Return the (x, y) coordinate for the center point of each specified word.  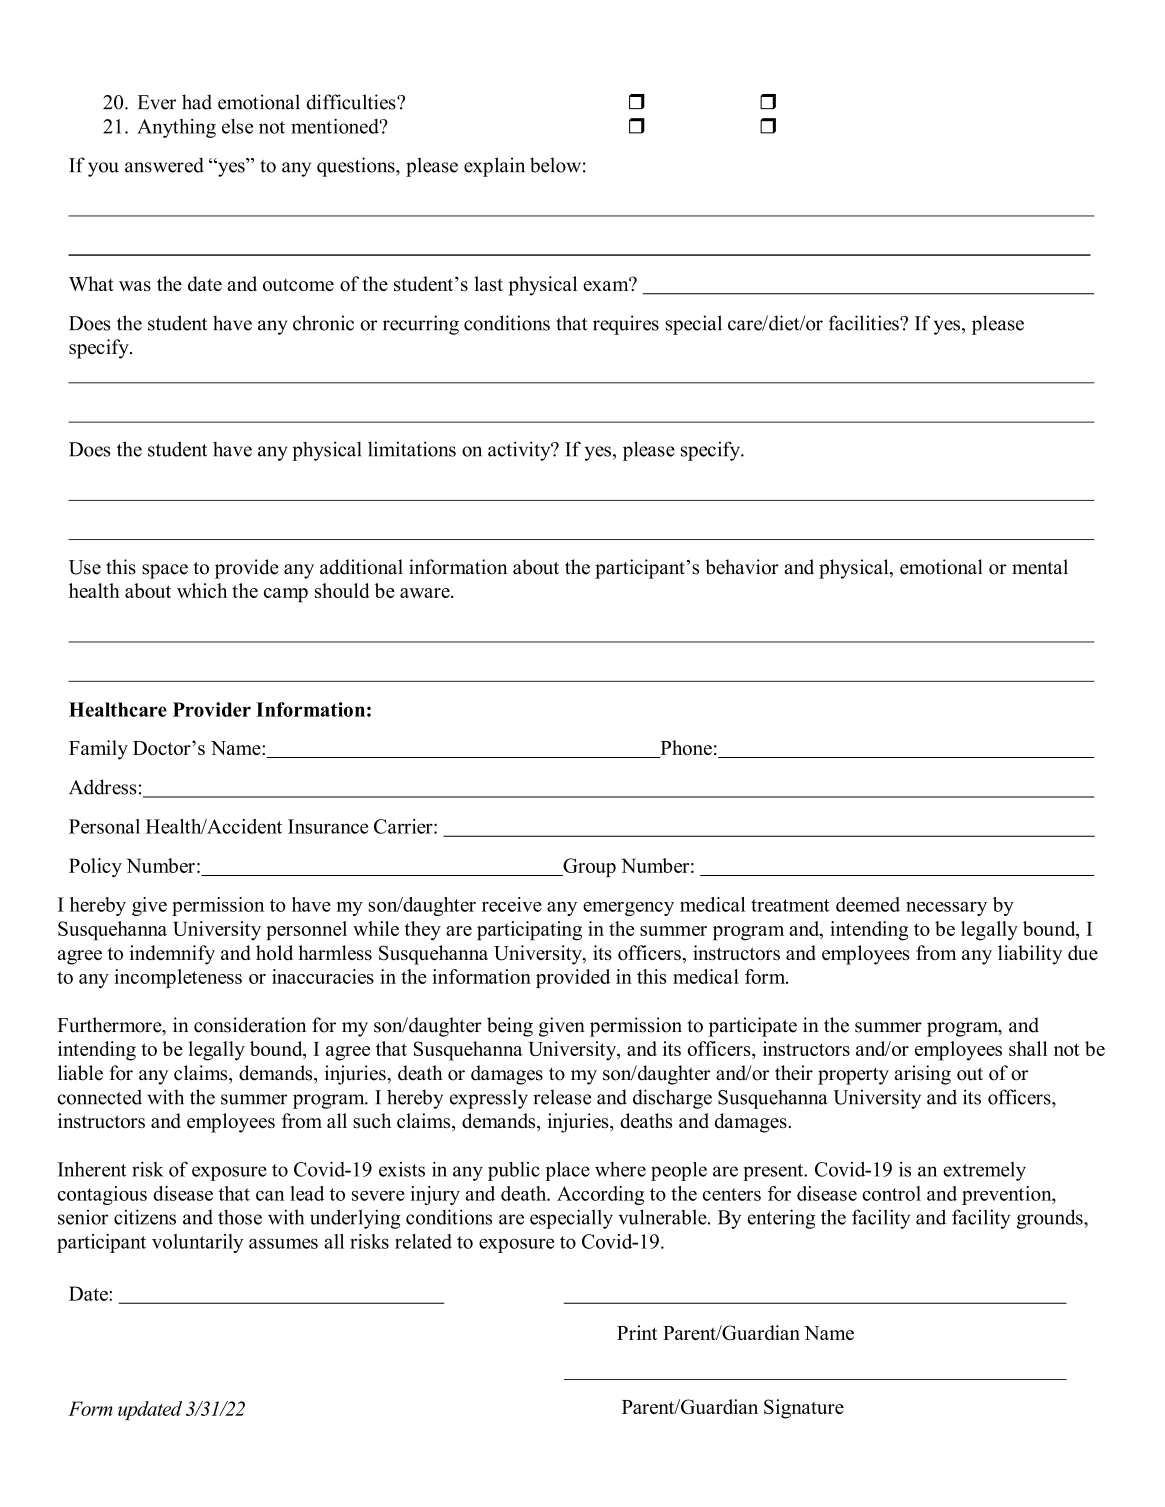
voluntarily (197, 1243)
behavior (742, 567)
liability (1030, 955)
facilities (865, 323)
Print (637, 1332)
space (165, 571)
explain (494, 167)
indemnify (172, 955)
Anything (176, 128)
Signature (804, 1409)
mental (1040, 567)
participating (529, 931)
